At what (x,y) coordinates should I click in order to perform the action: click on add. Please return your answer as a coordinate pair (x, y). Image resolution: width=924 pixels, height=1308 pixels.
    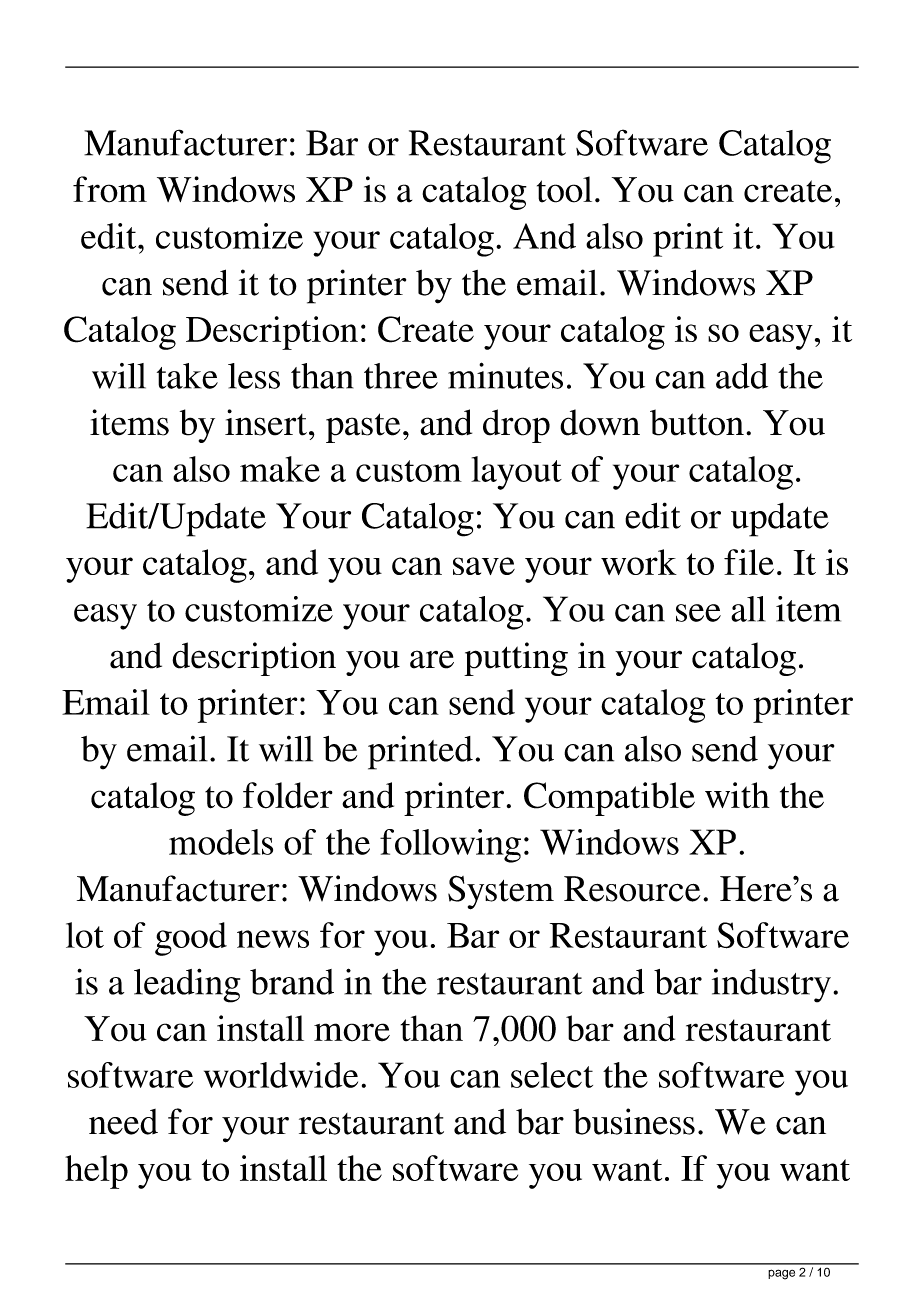
    Looking at the image, I should click on (742, 376).
